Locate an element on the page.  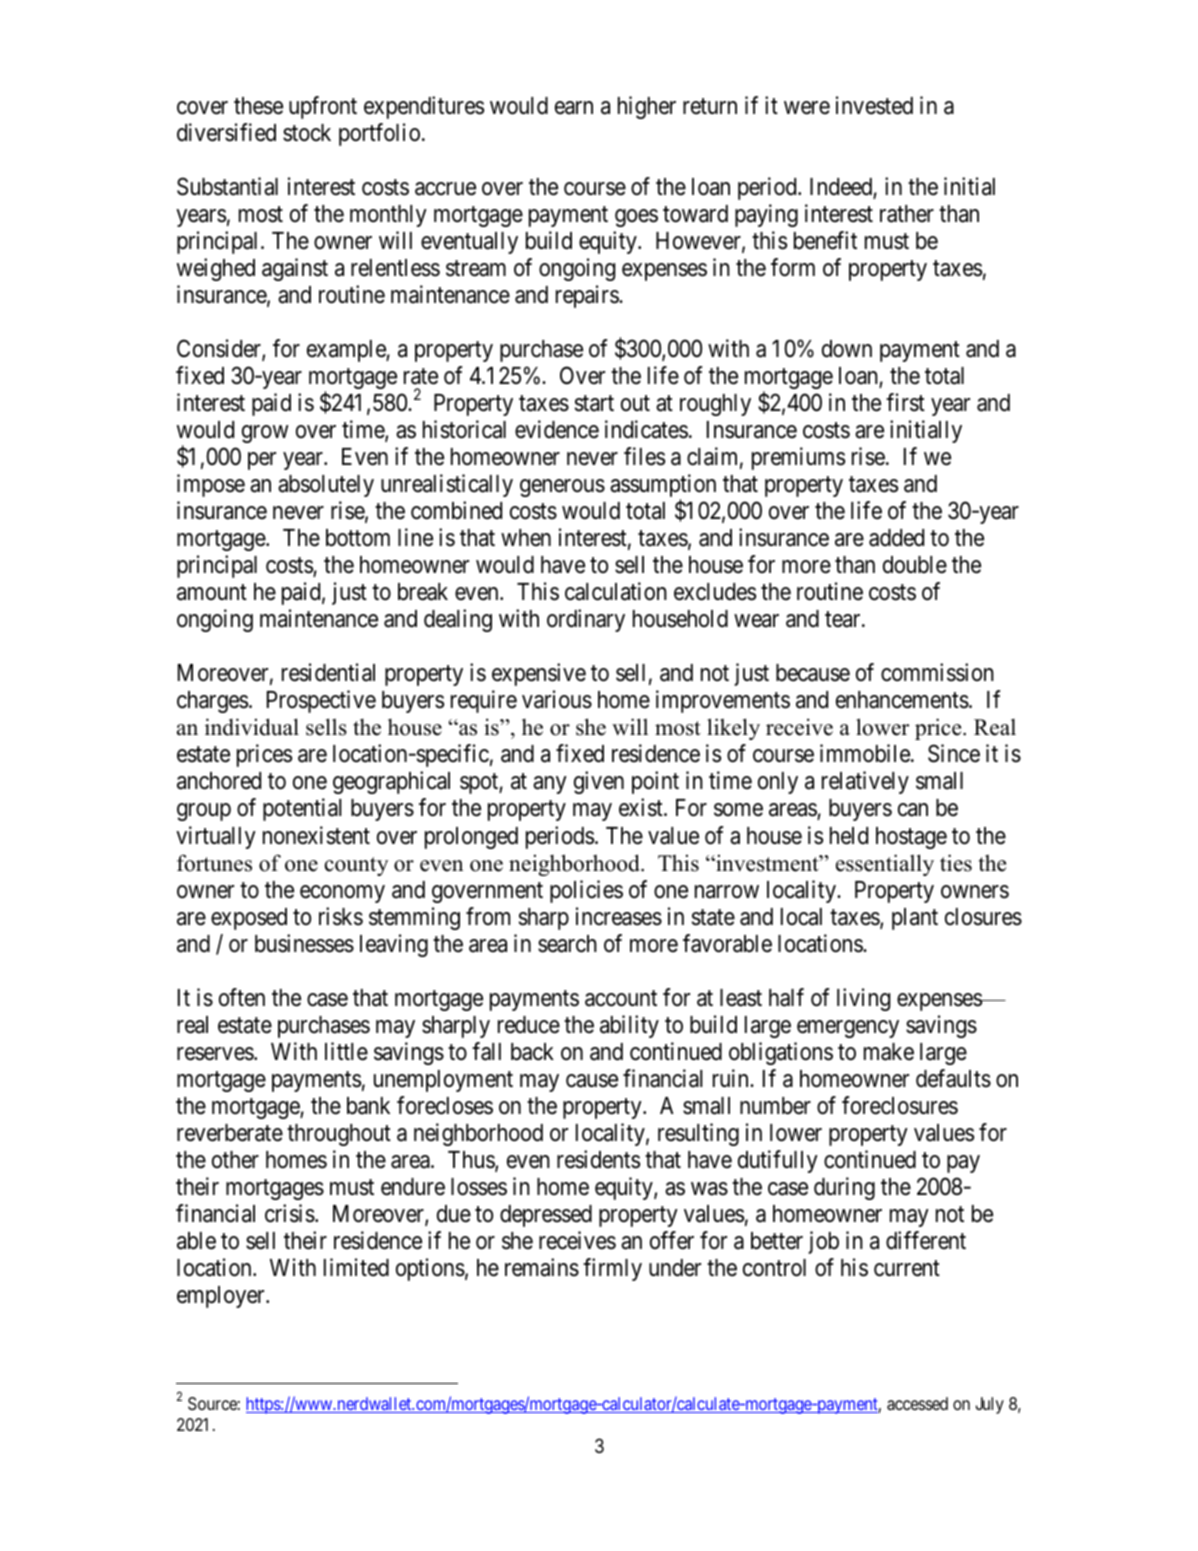
stock is located at coordinates (307, 133).
